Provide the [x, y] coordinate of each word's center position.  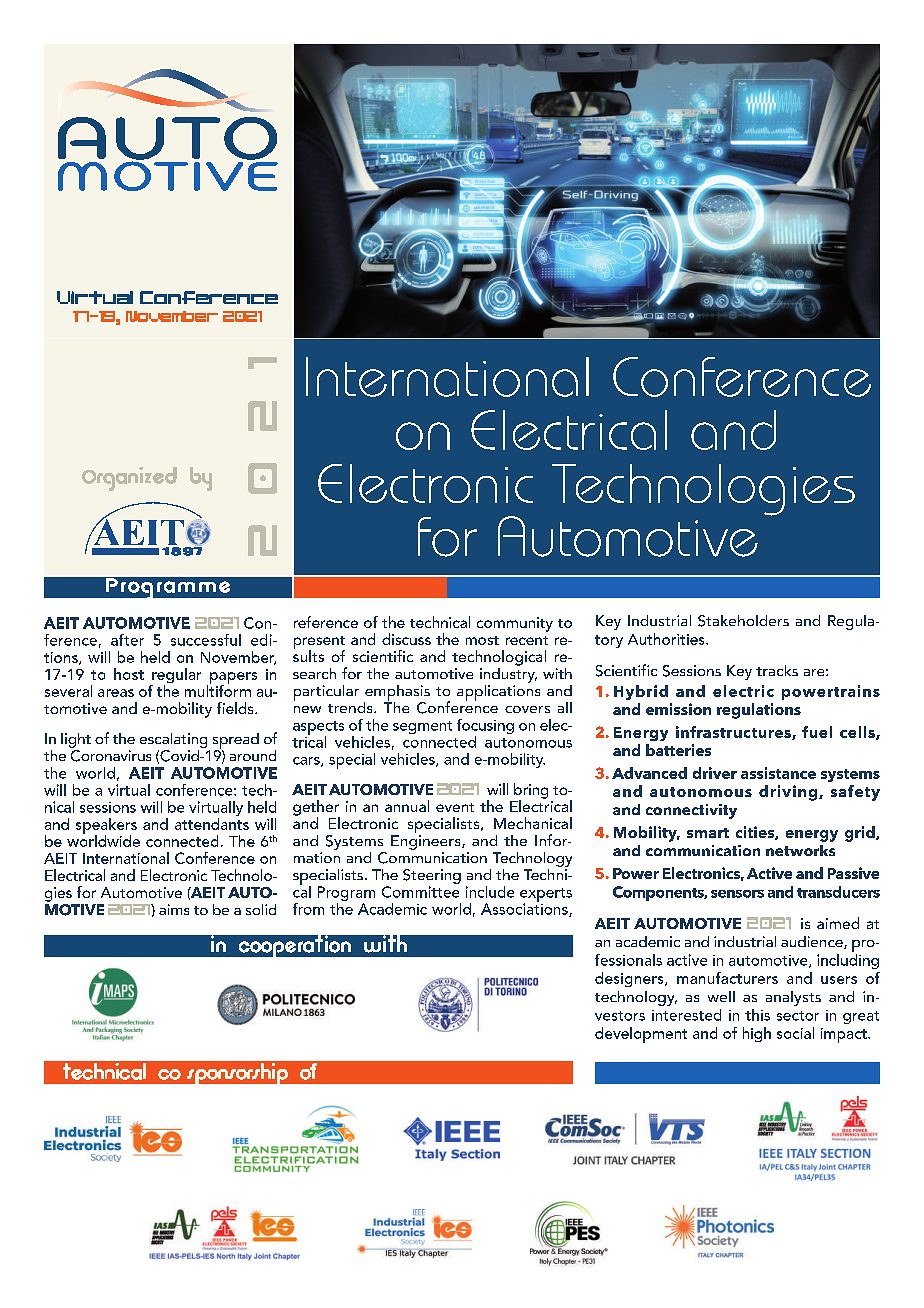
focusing [485, 728]
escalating [173, 740]
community [515, 624]
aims [174, 909]
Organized [129, 479]
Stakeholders [743, 621]
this [757, 1015]
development [641, 1035]
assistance [778, 773]
